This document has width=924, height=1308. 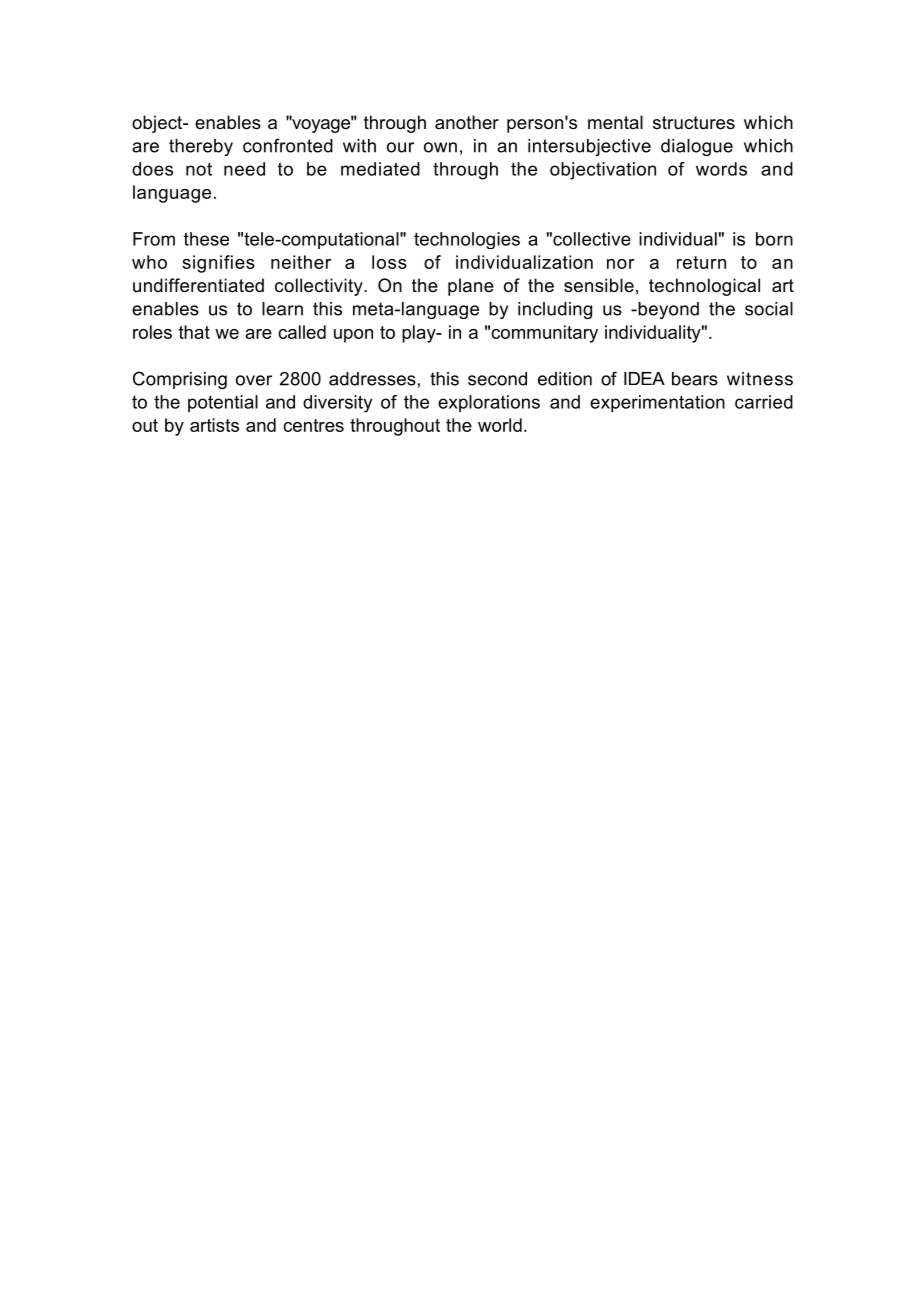 What do you see at coordinates (667, 310) in the document?
I see `beyond` at bounding box center [667, 310].
